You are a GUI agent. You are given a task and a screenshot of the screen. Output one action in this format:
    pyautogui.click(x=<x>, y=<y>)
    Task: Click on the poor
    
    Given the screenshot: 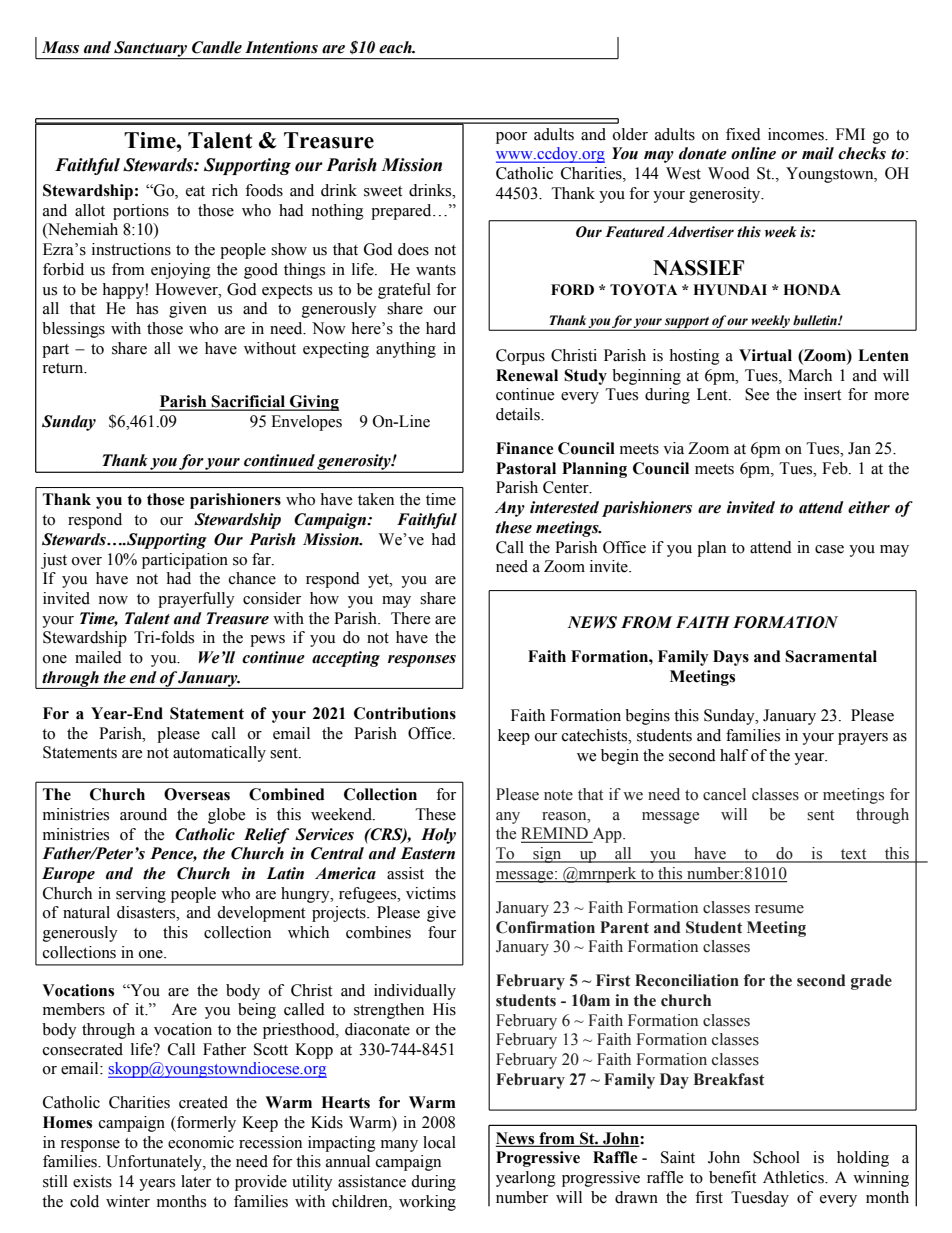 What is the action you would take?
    pyautogui.click(x=511, y=138)
